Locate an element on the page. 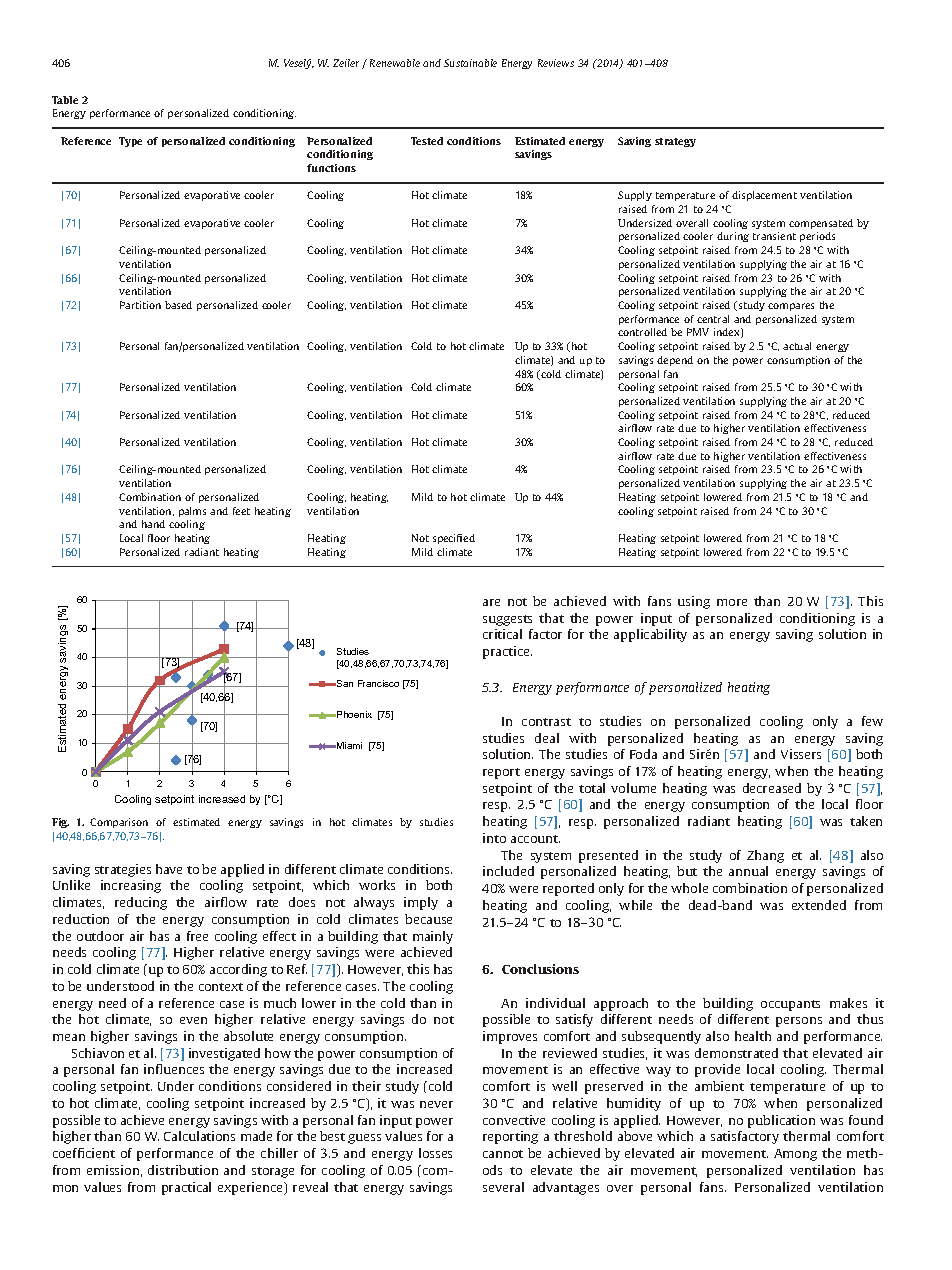  critical is located at coordinates (502, 634).
